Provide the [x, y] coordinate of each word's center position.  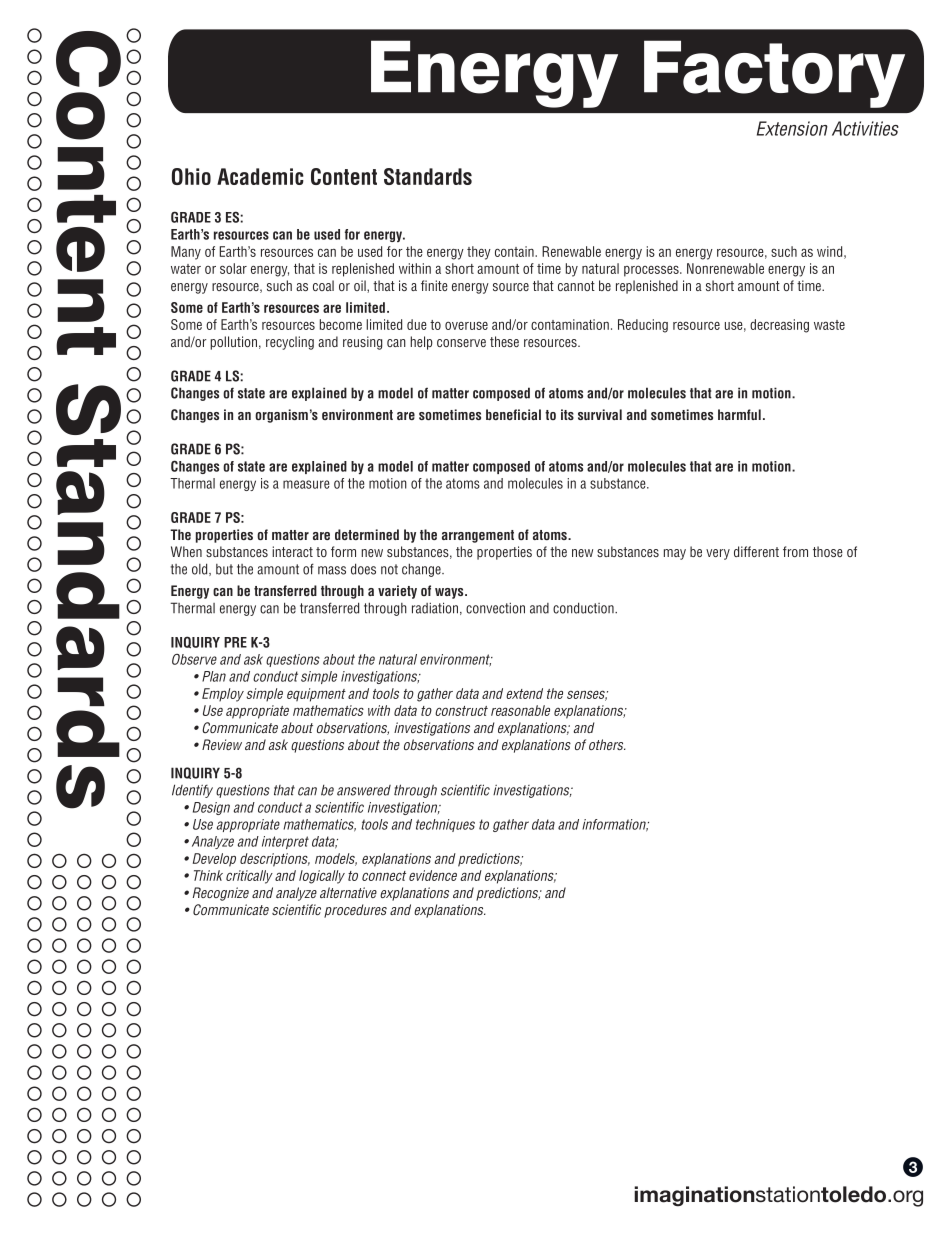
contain [515, 251]
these [504, 341]
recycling [290, 343]
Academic [260, 176]
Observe [194, 659]
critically [249, 877]
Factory [774, 74]
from [795, 551]
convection [495, 608]
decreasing [779, 326]
